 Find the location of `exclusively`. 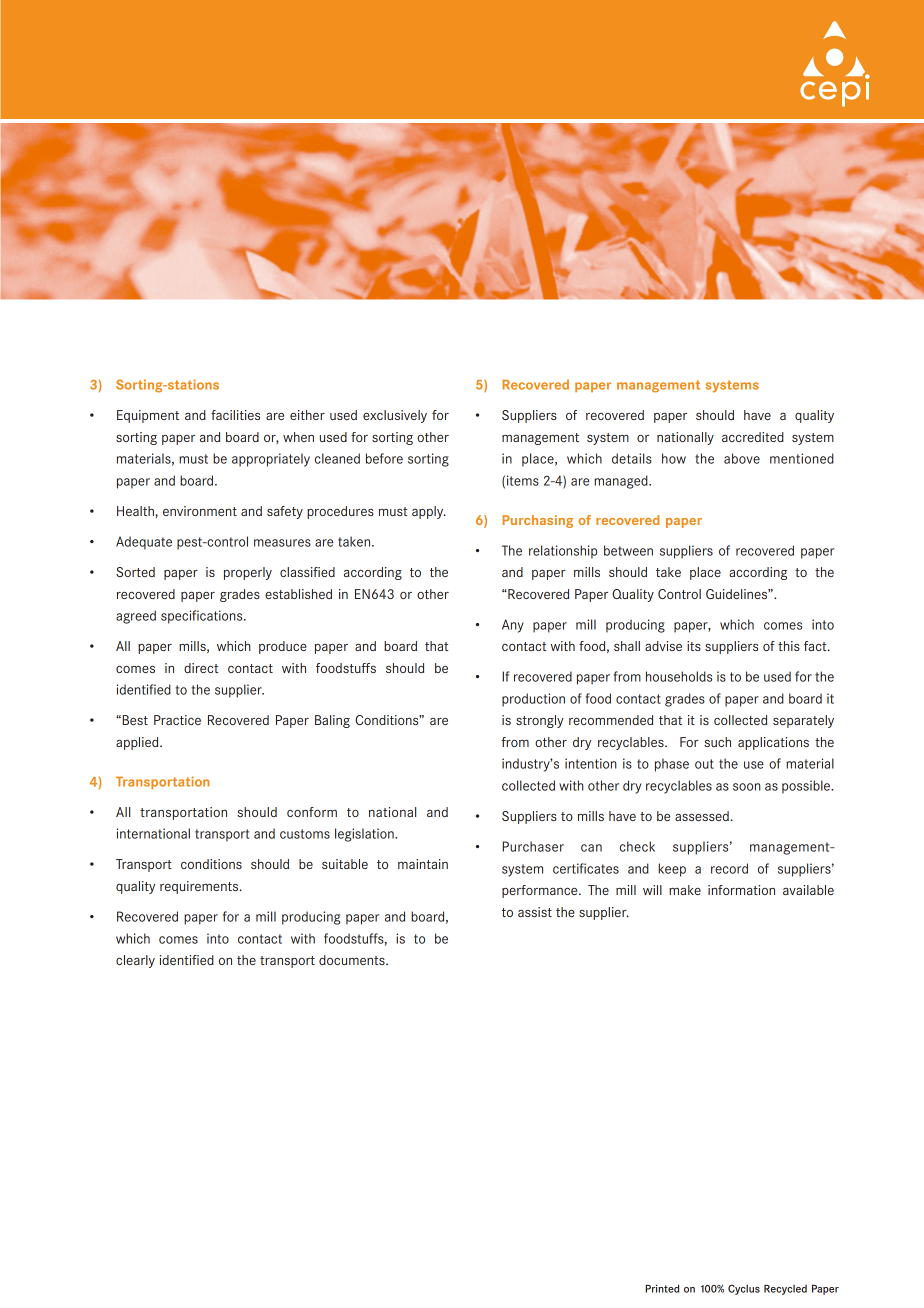

exclusively is located at coordinates (395, 416).
